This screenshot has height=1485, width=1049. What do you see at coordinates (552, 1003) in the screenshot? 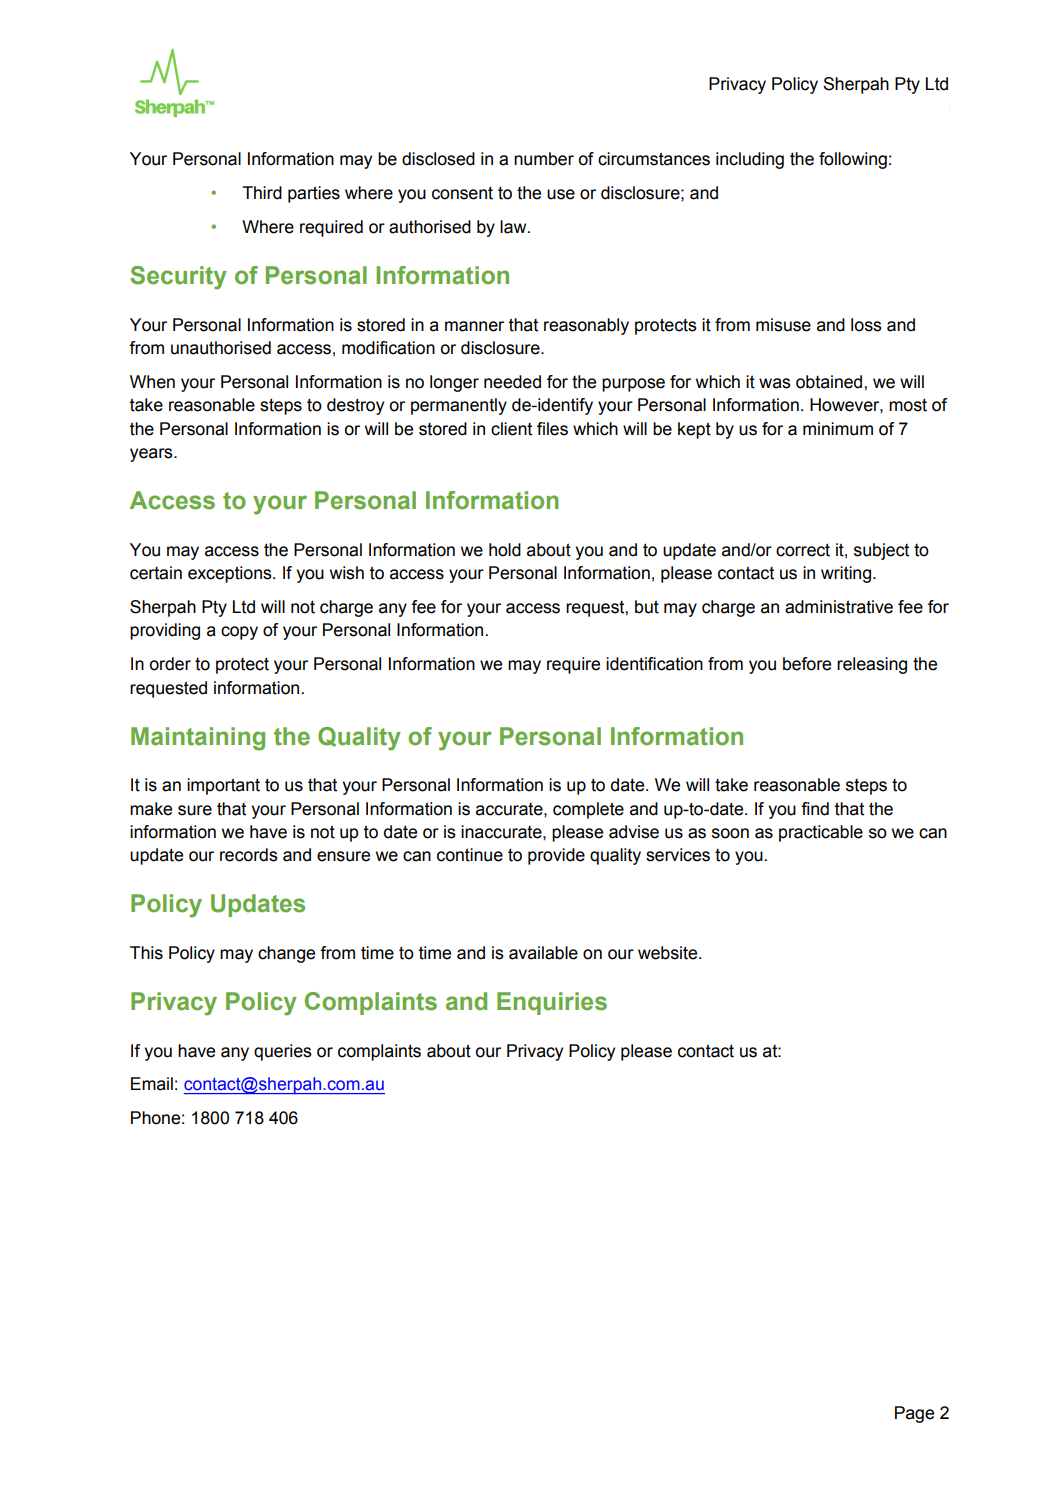
I see `Enquiries` at bounding box center [552, 1003].
